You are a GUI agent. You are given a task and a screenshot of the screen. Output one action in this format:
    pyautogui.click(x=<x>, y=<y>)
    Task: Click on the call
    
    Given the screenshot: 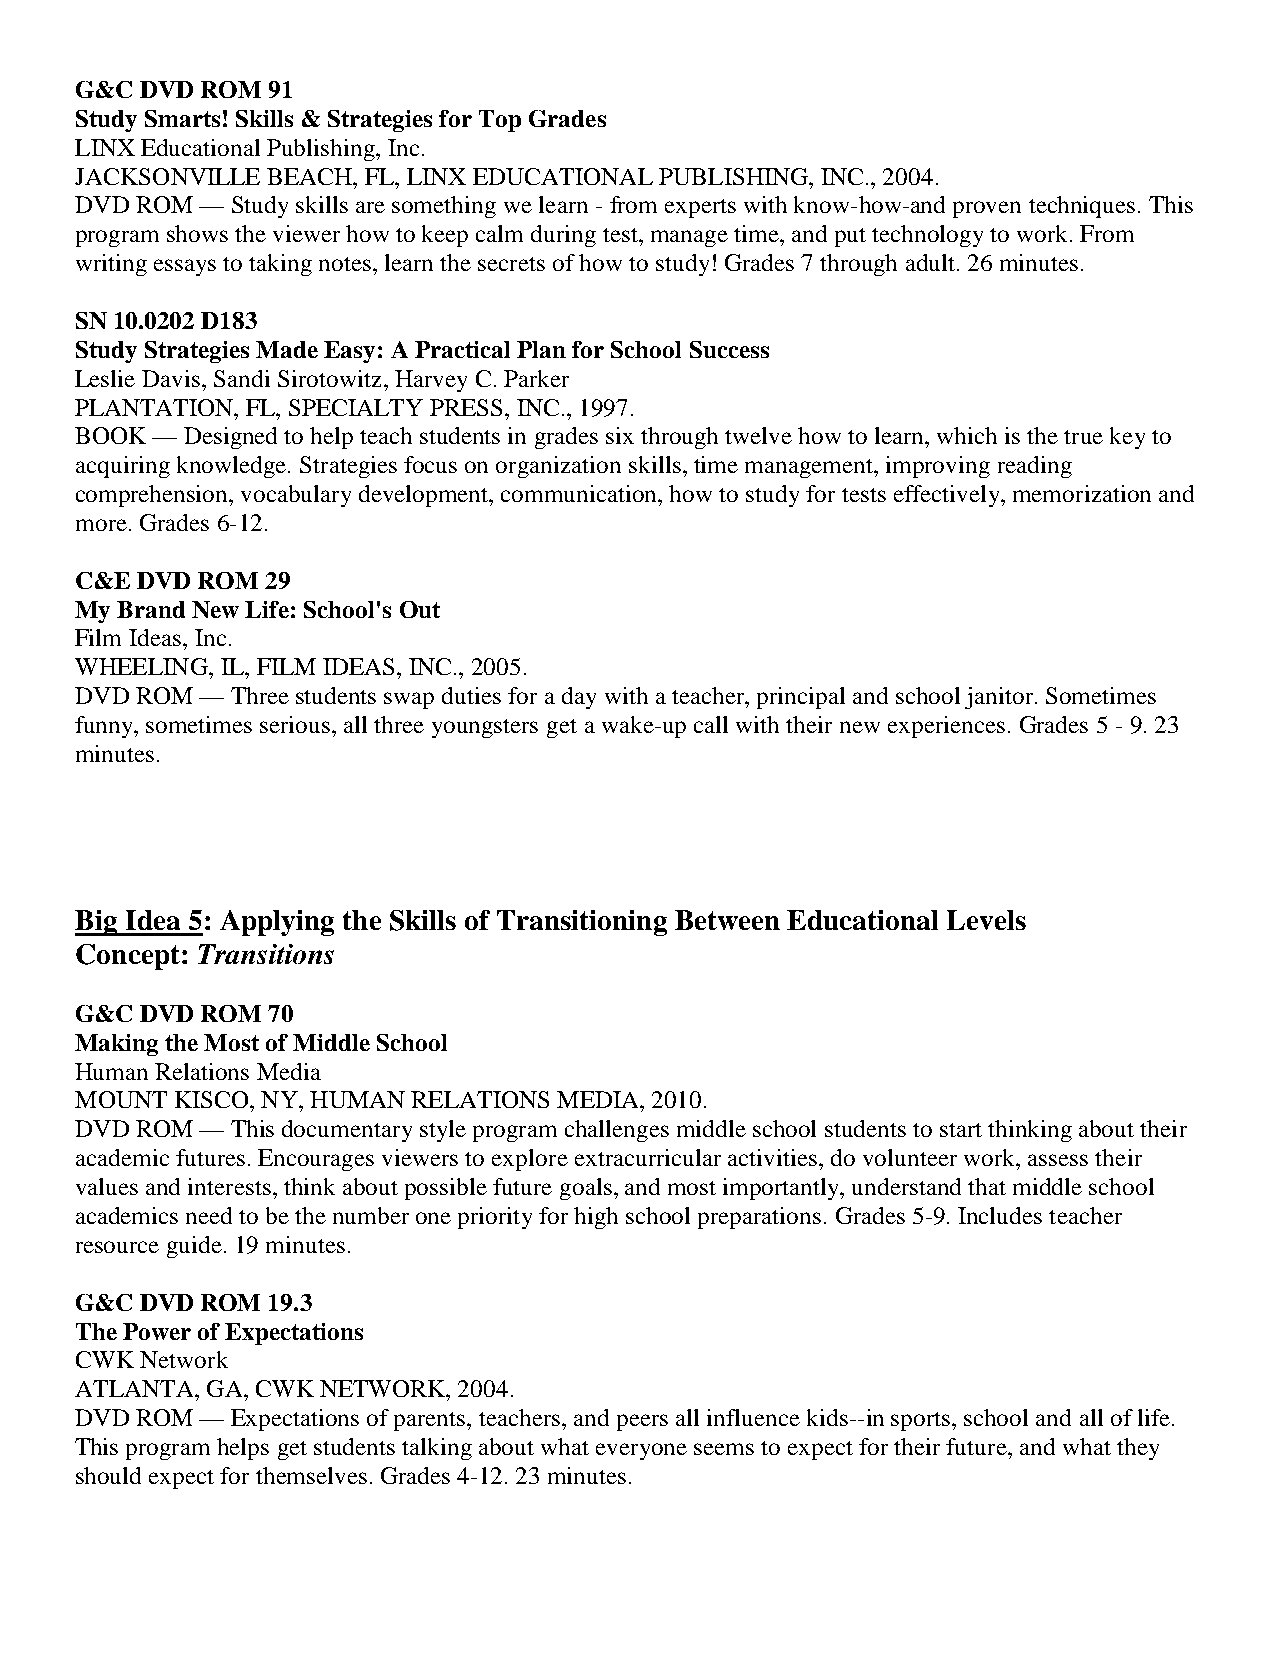 What is the action you would take?
    pyautogui.click(x=711, y=724)
